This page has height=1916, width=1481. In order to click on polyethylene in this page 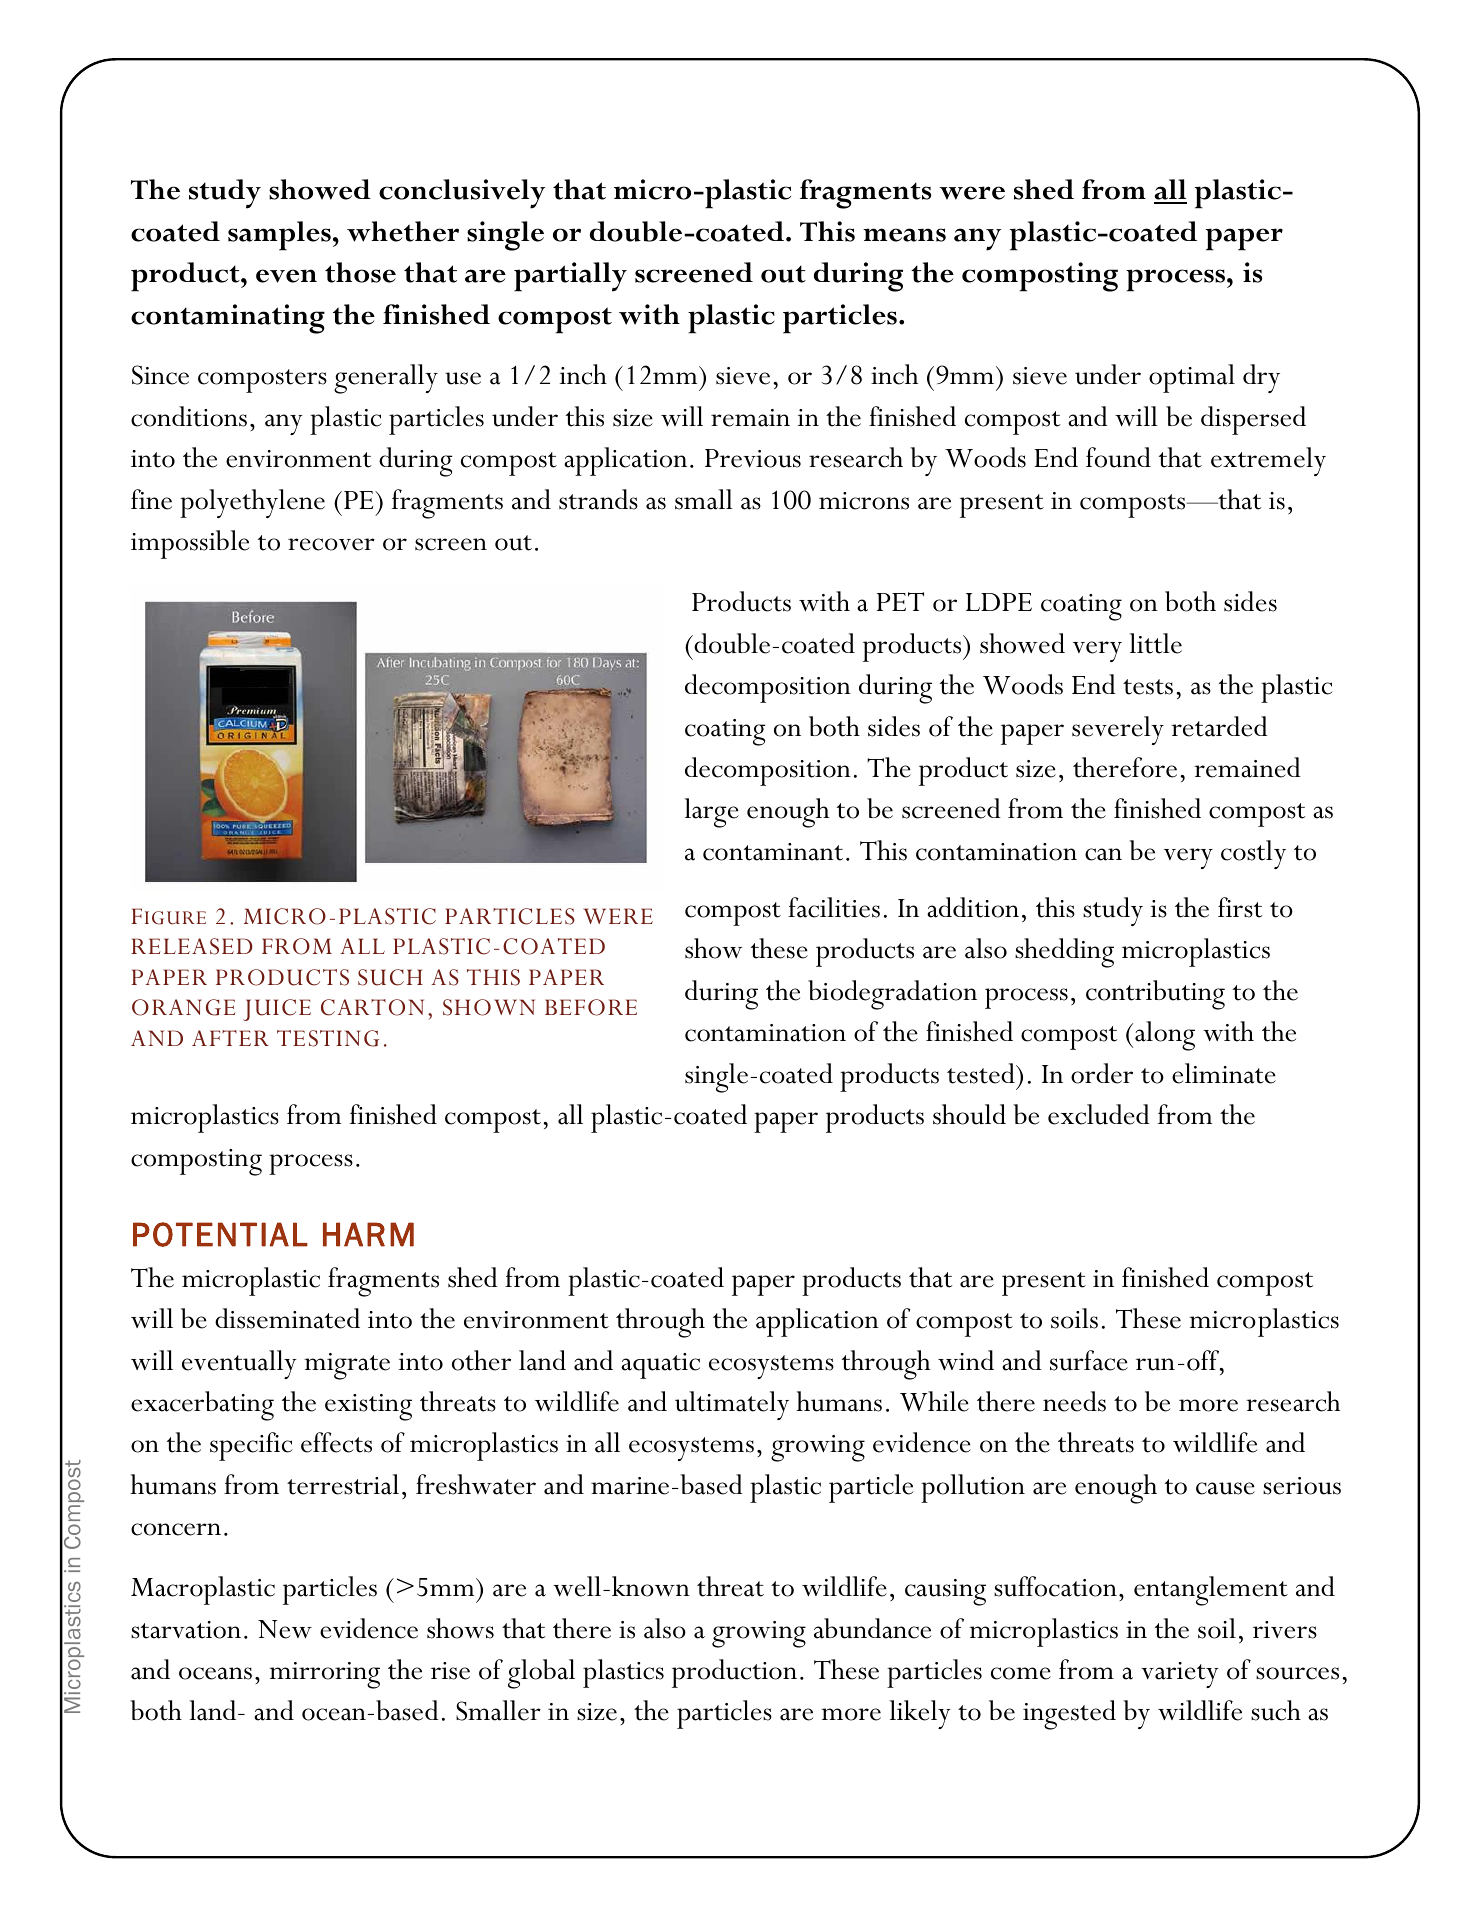, I will do `click(252, 503)`.
